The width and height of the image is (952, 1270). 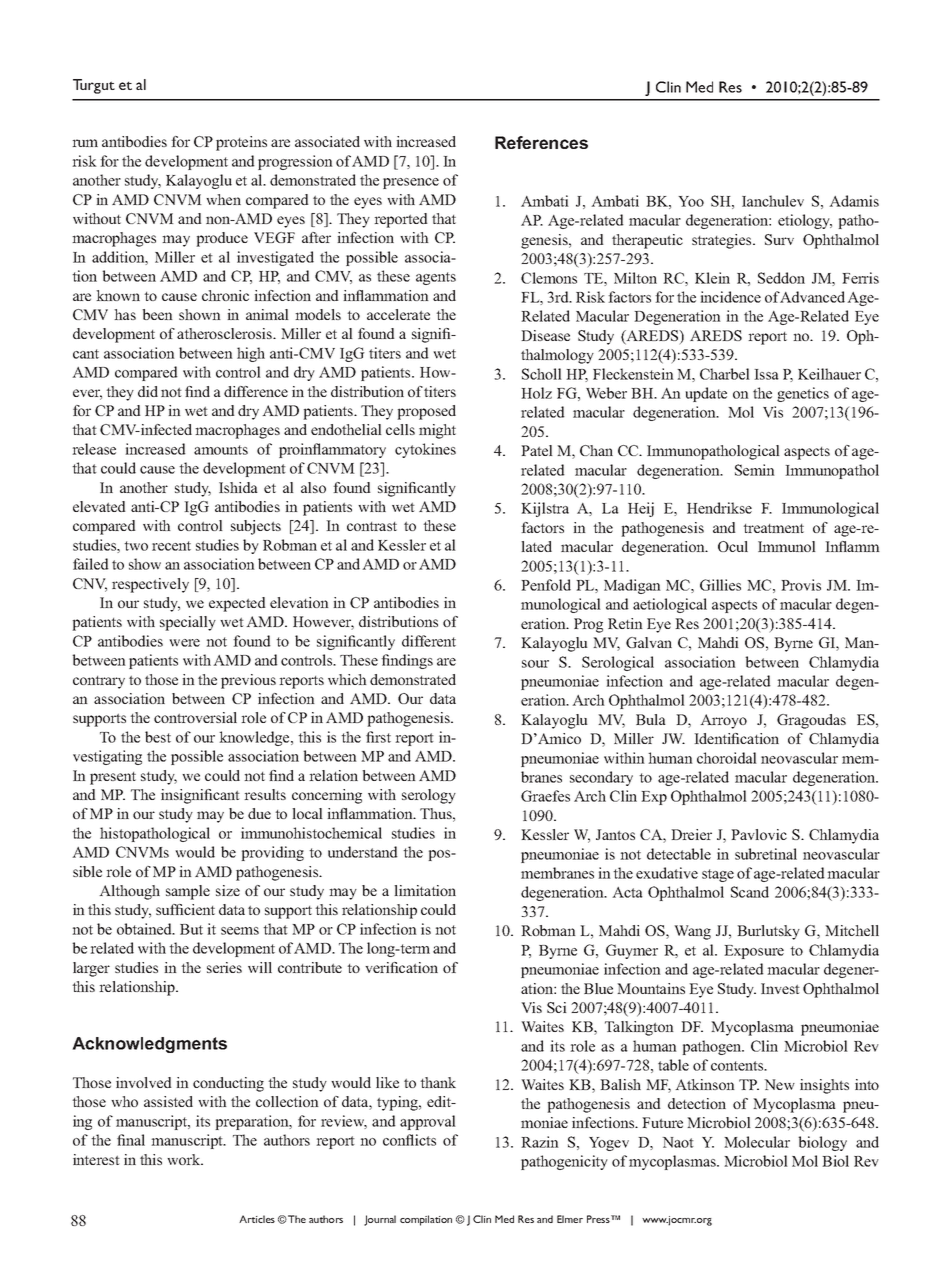 What do you see at coordinates (425, 450) in the image?
I see `cytokines` at bounding box center [425, 450].
